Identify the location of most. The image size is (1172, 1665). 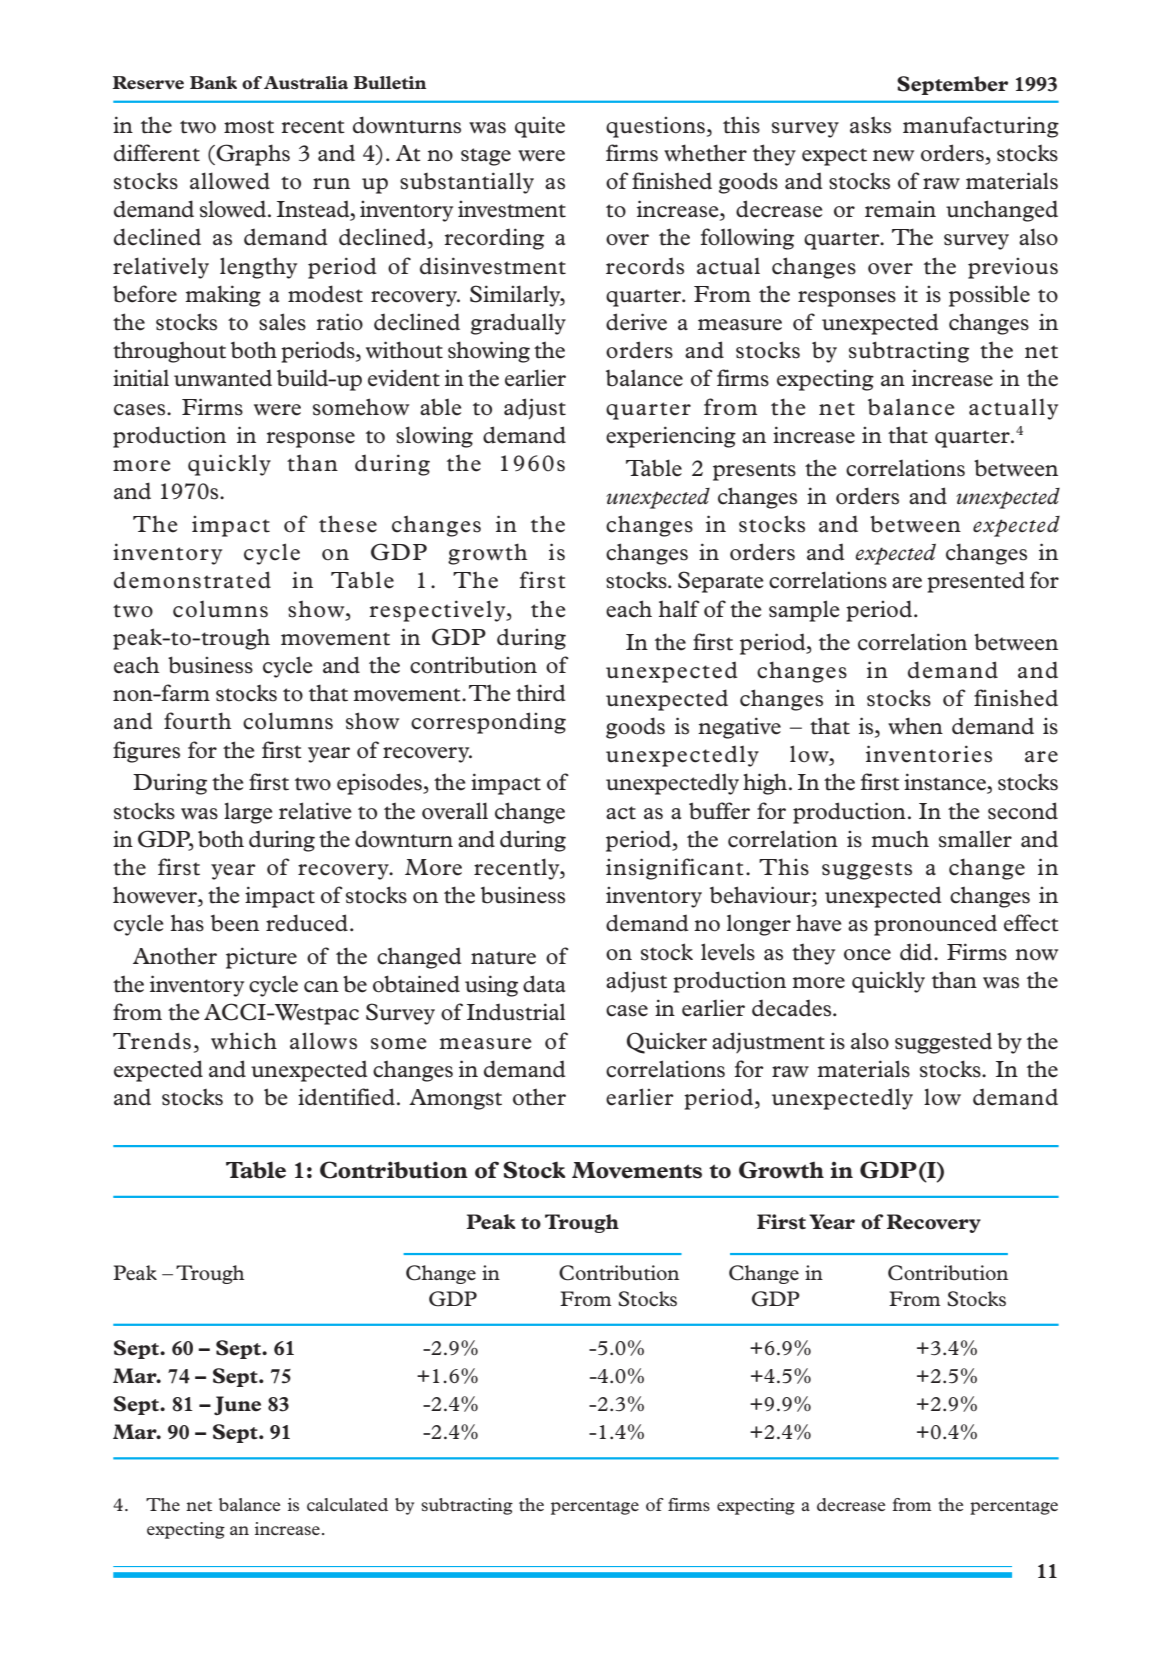
(249, 127).
